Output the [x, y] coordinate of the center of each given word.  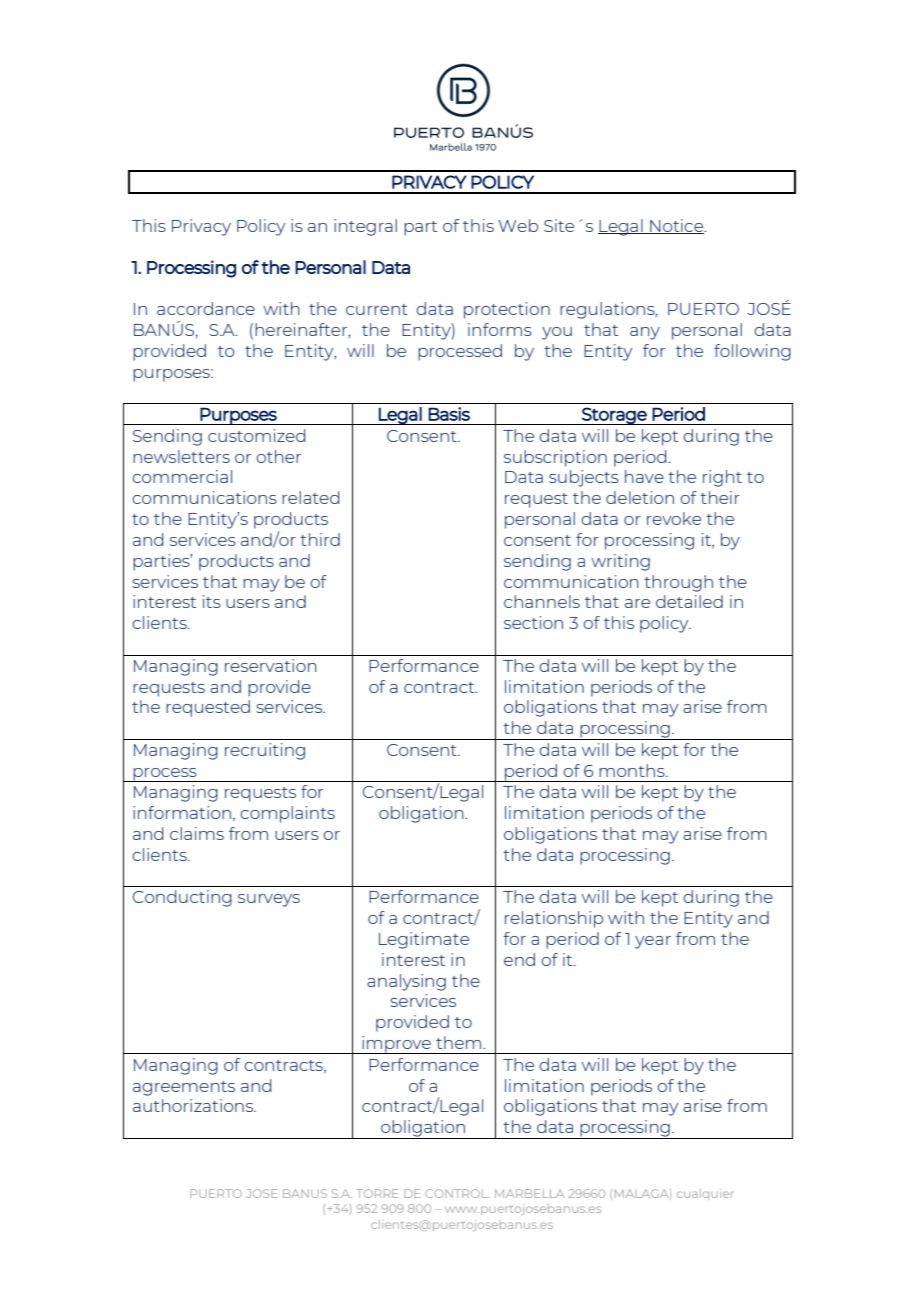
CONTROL [457, 1193]
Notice [677, 226]
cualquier [705, 1194]
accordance [206, 308]
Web [518, 225]
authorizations [194, 1105]
